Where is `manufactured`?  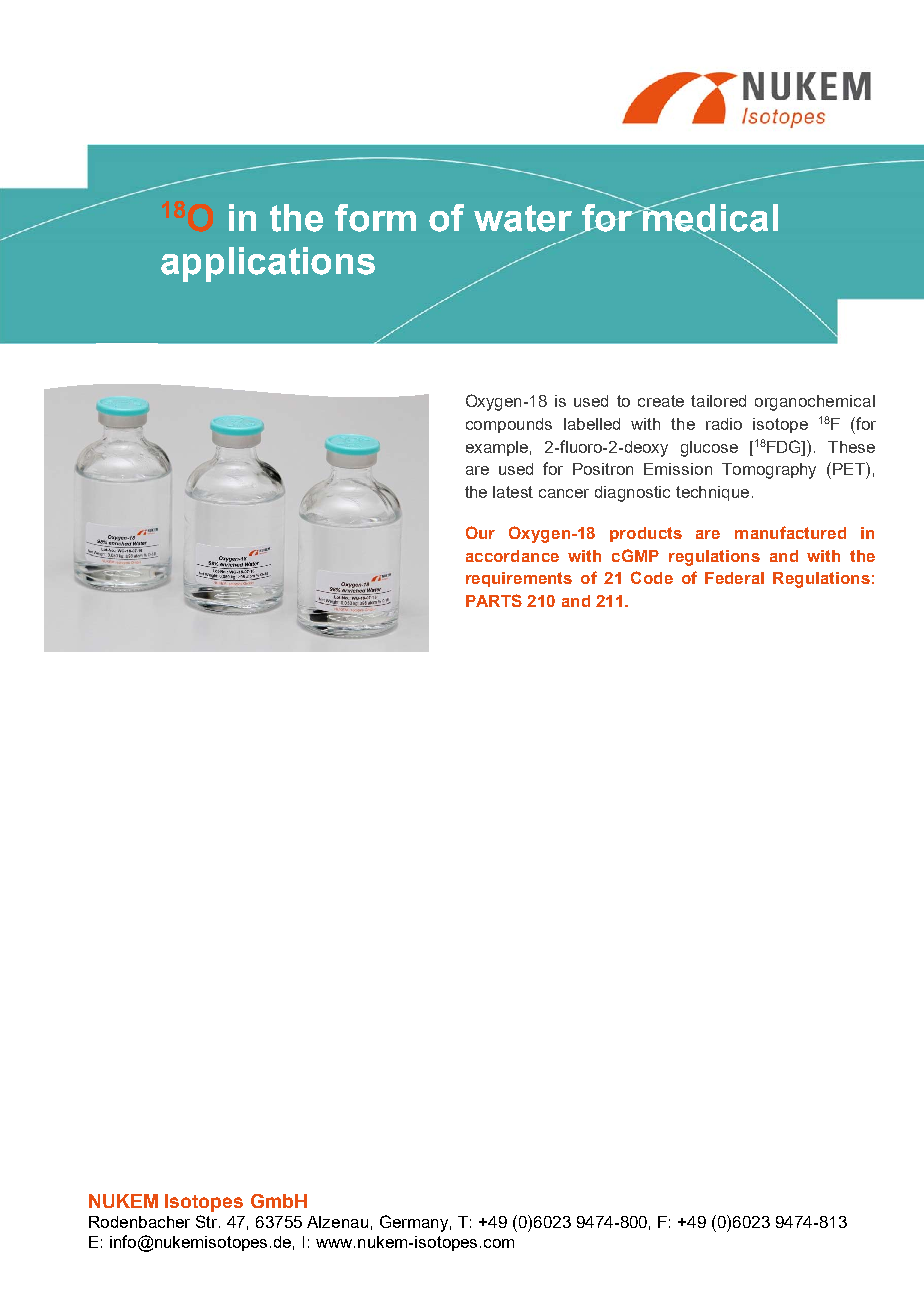 manufactured is located at coordinates (790, 532).
